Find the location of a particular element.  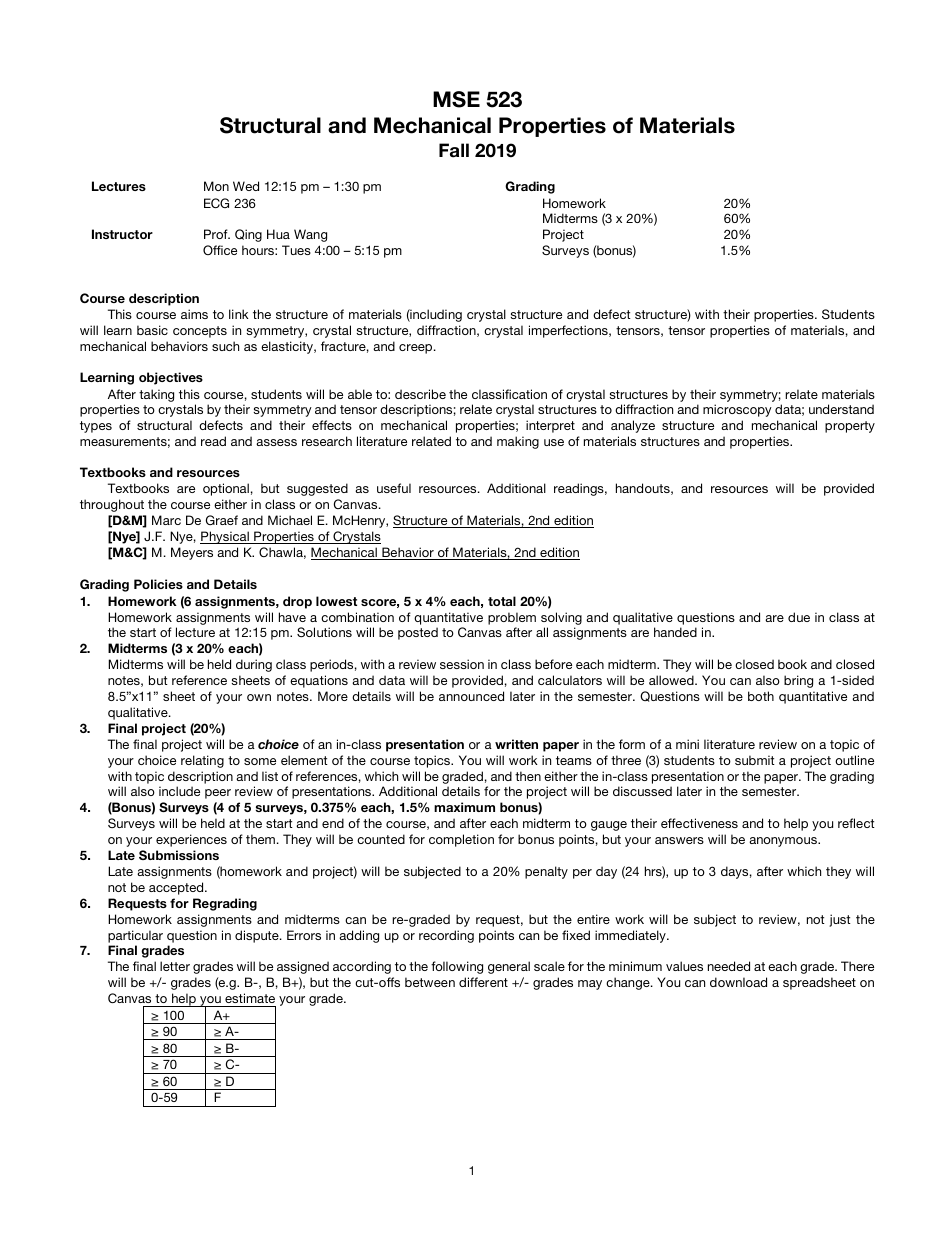

submit is located at coordinates (755, 760).
